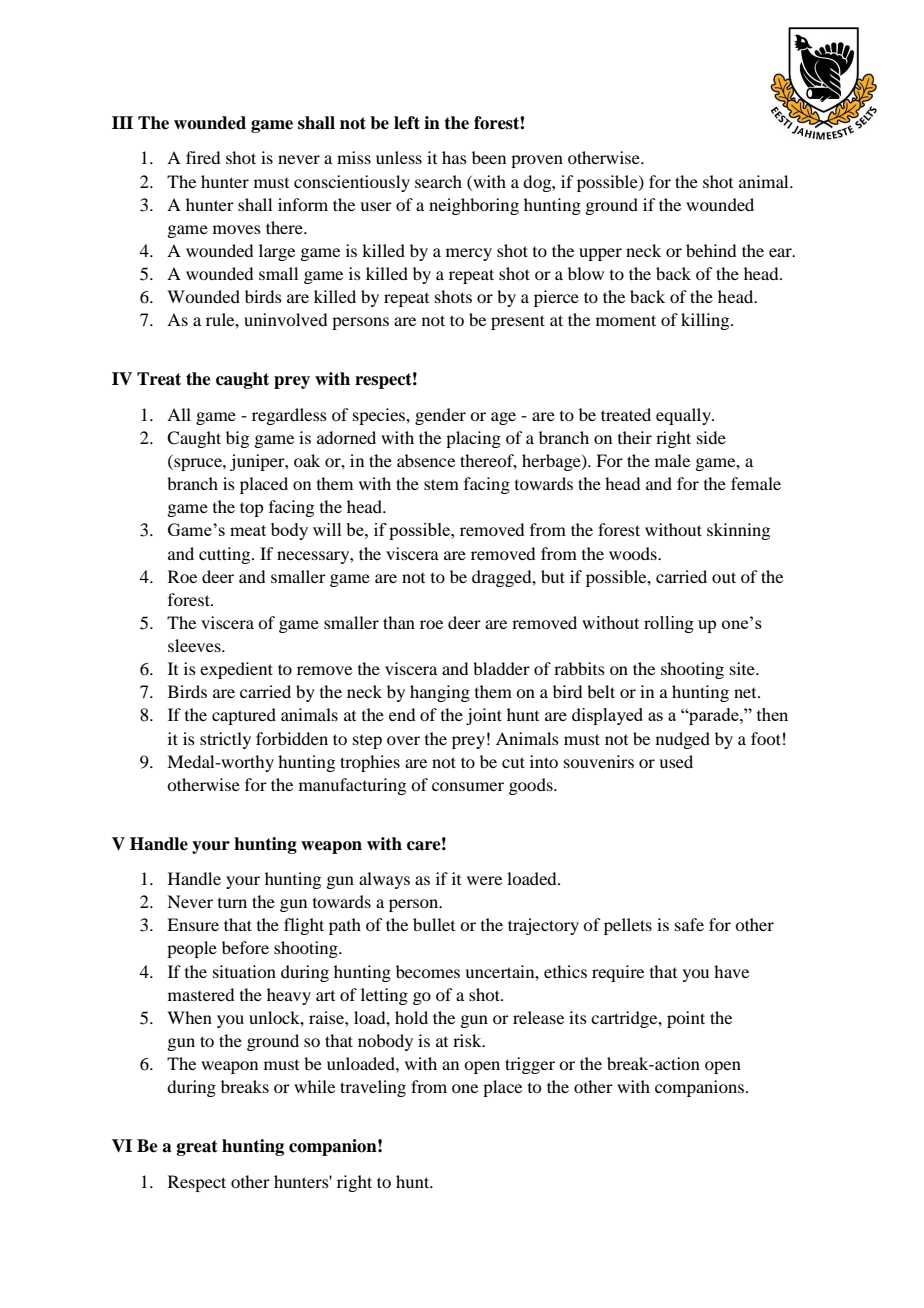  I want to click on turn, so click(232, 903).
